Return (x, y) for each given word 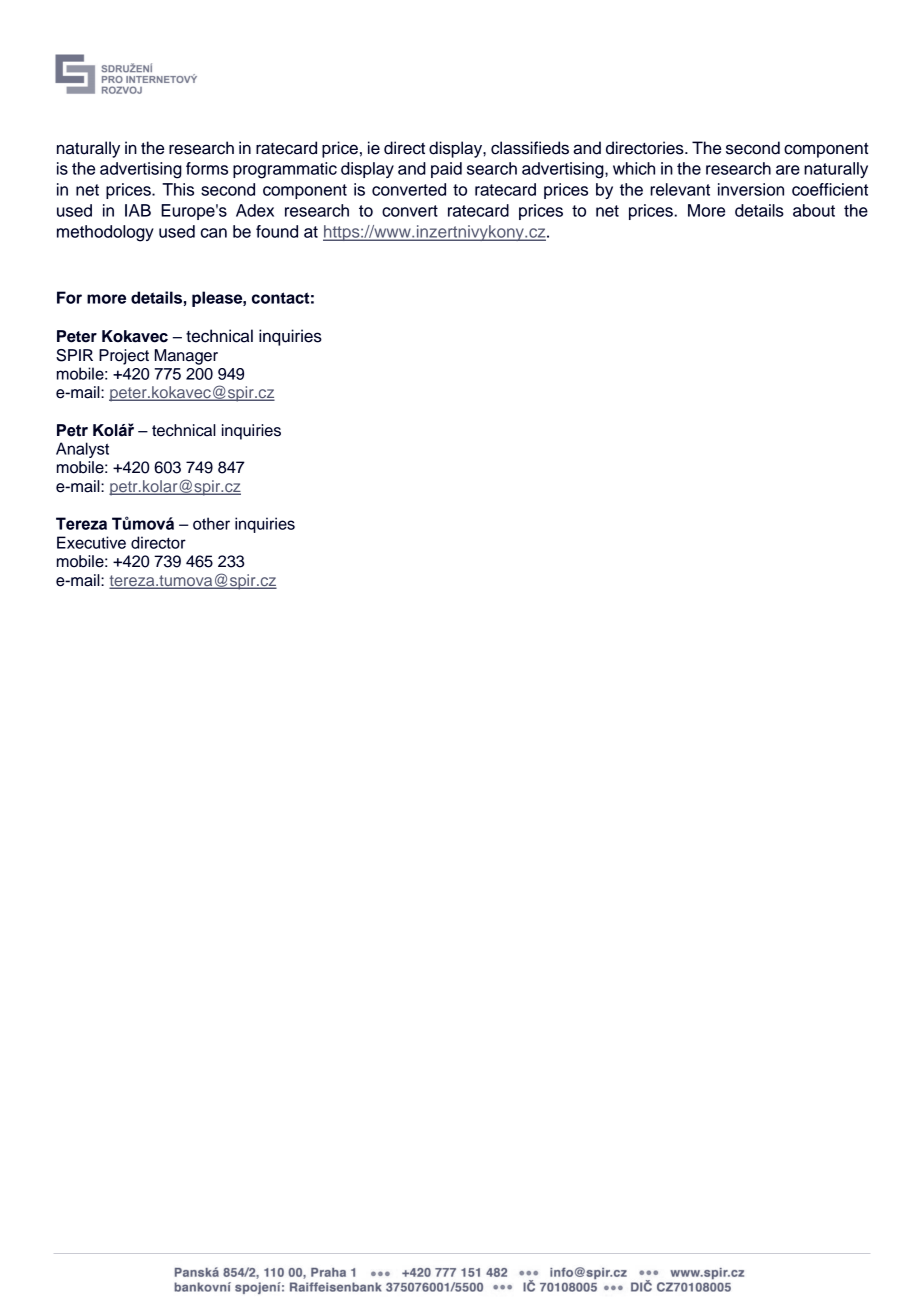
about (814, 210)
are (788, 170)
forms (207, 168)
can (214, 233)
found (277, 231)
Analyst (82, 450)
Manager (186, 357)
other (211, 523)
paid (446, 170)
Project (124, 357)
